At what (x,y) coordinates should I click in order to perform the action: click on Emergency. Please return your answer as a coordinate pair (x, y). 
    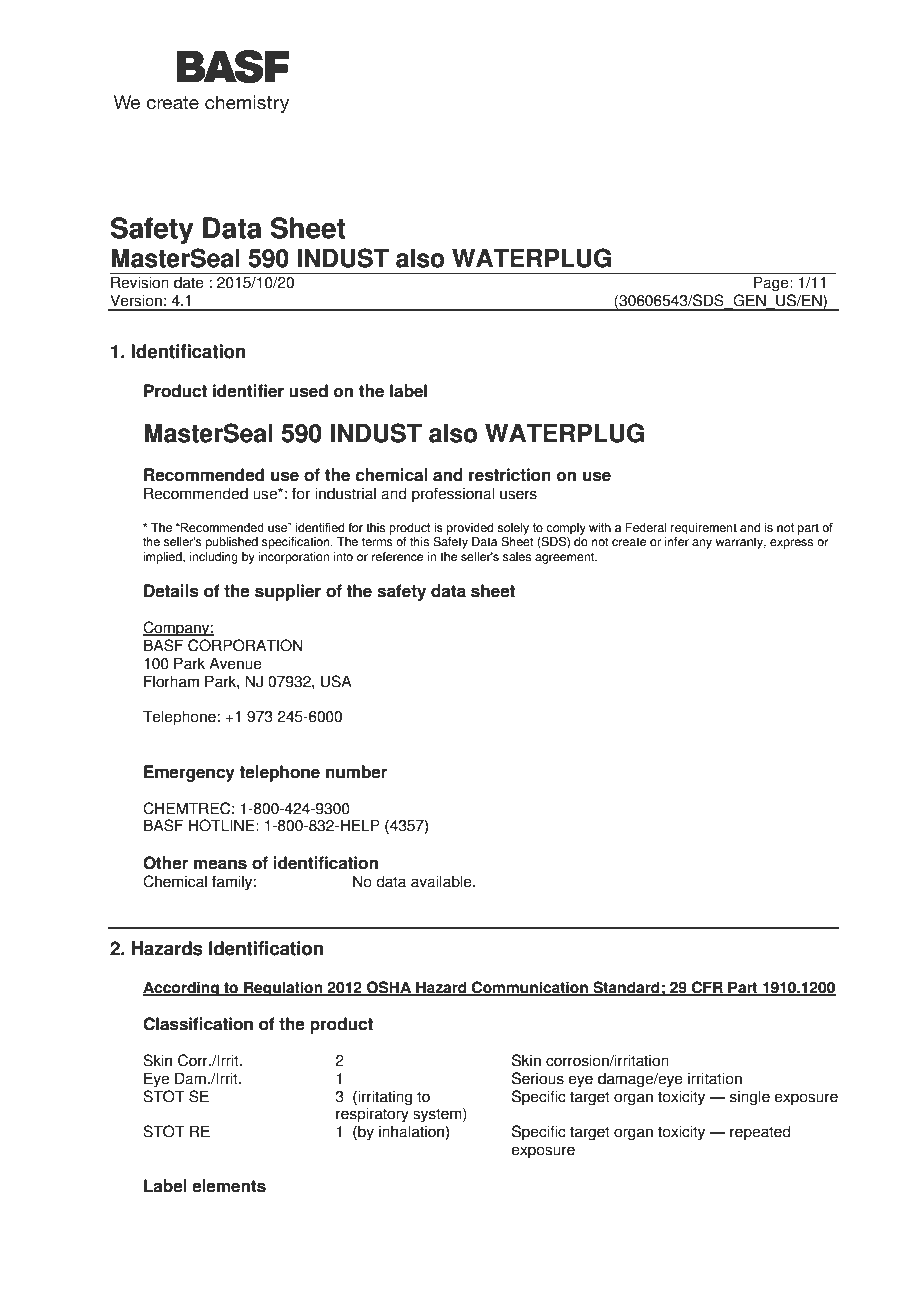
    Looking at the image, I should click on (189, 773).
